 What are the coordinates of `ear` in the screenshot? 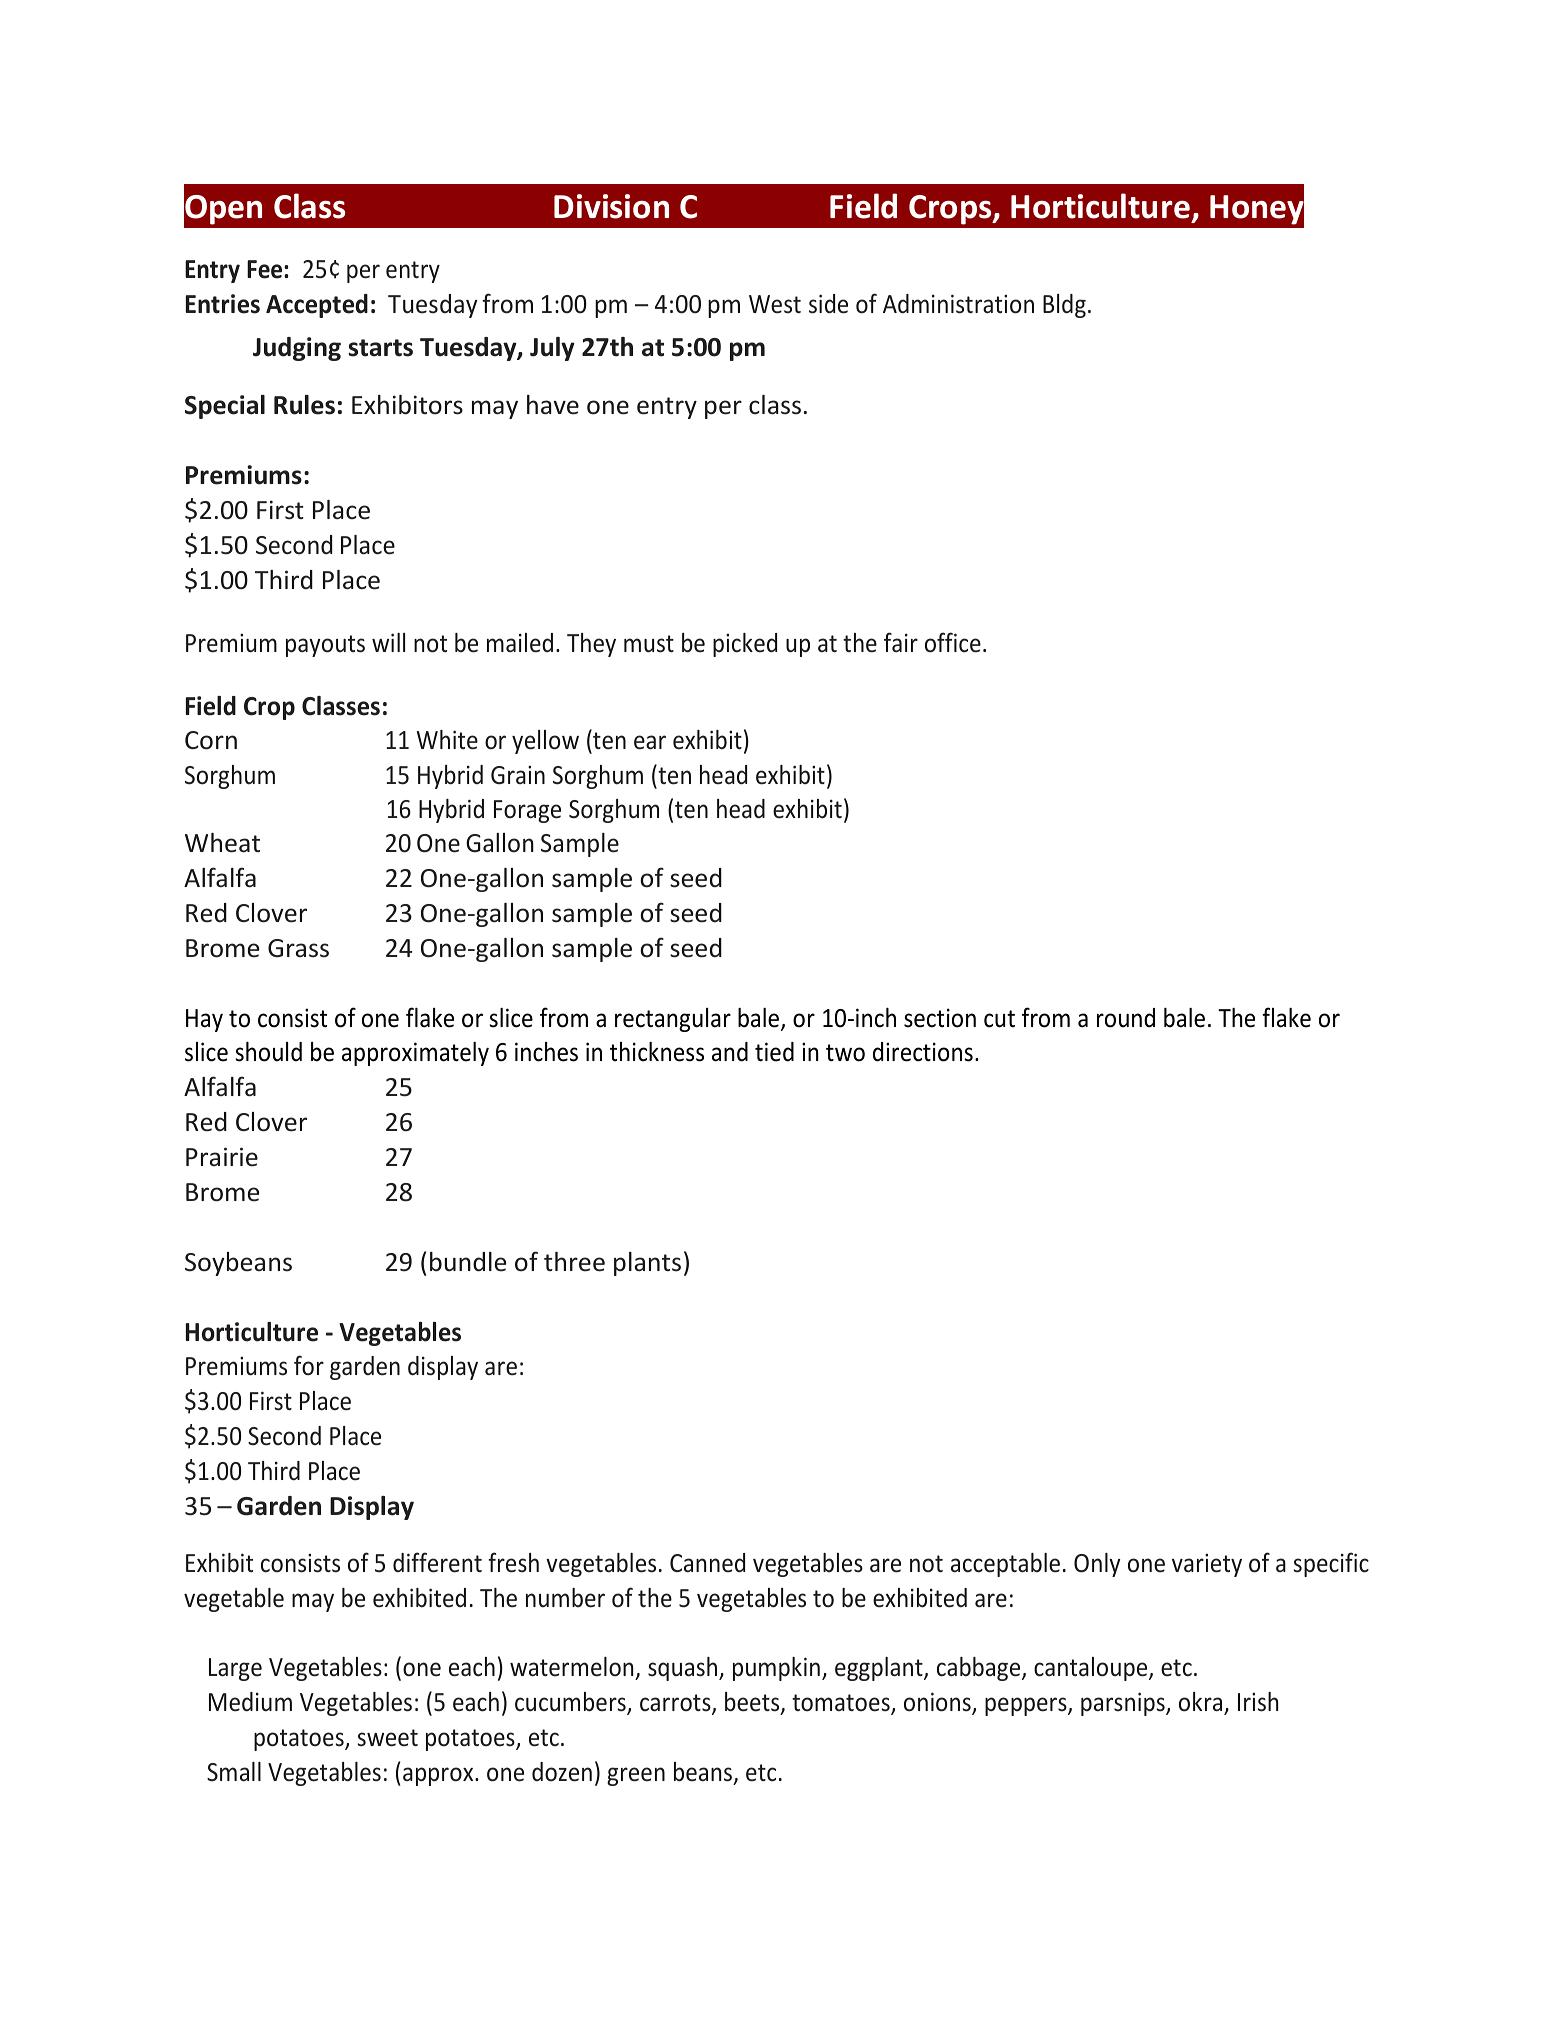 It's located at (650, 742).
